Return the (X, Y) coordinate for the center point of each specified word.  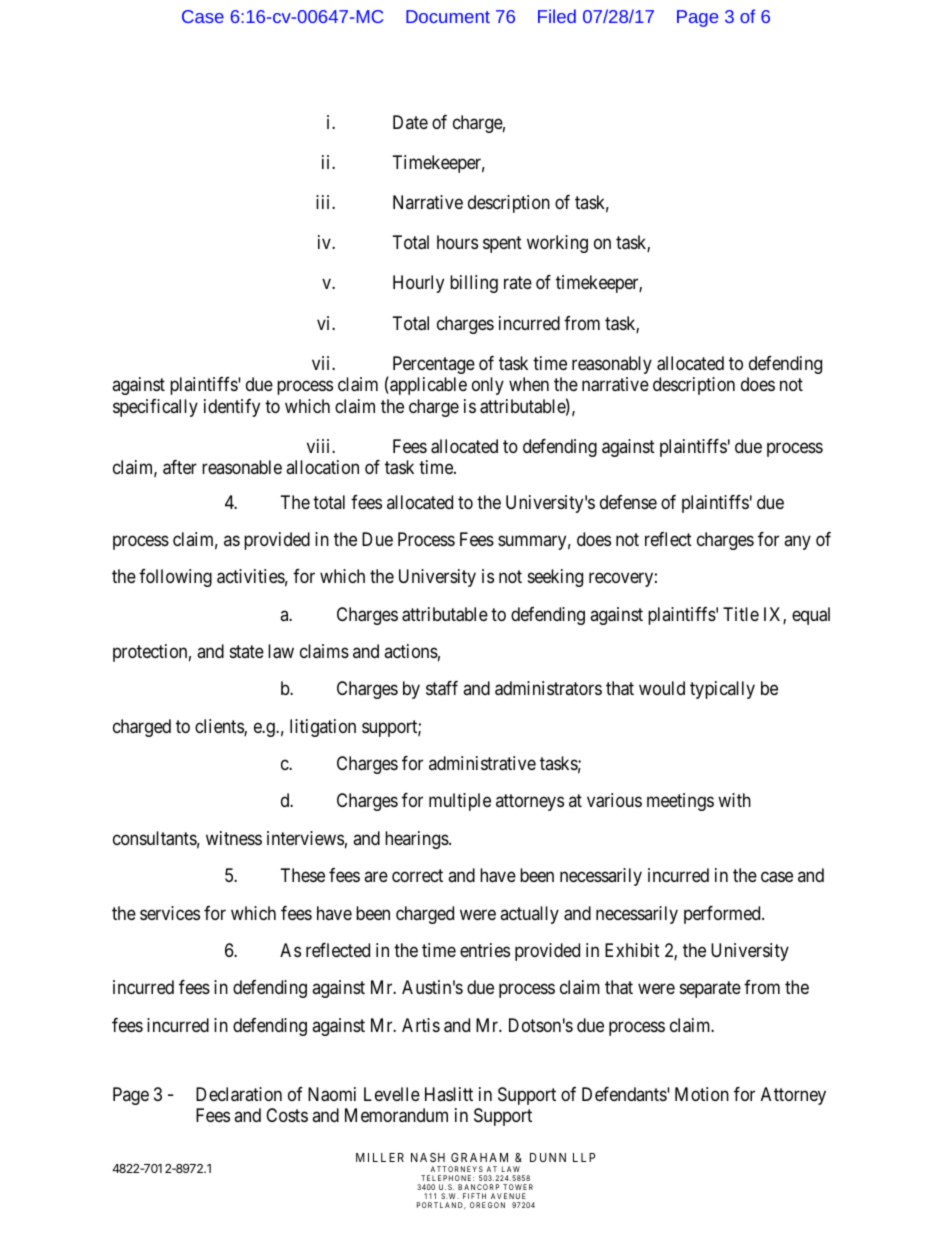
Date (410, 122)
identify (232, 408)
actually (529, 915)
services (170, 913)
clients (220, 727)
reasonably (612, 365)
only (488, 386)
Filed (557, 16)
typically (722, 690)
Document (448, 16)
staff (442, 688)
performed (723, 915)
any (797, 542)
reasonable (242, 467)
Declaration (239, 1094)
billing (474, 284)
